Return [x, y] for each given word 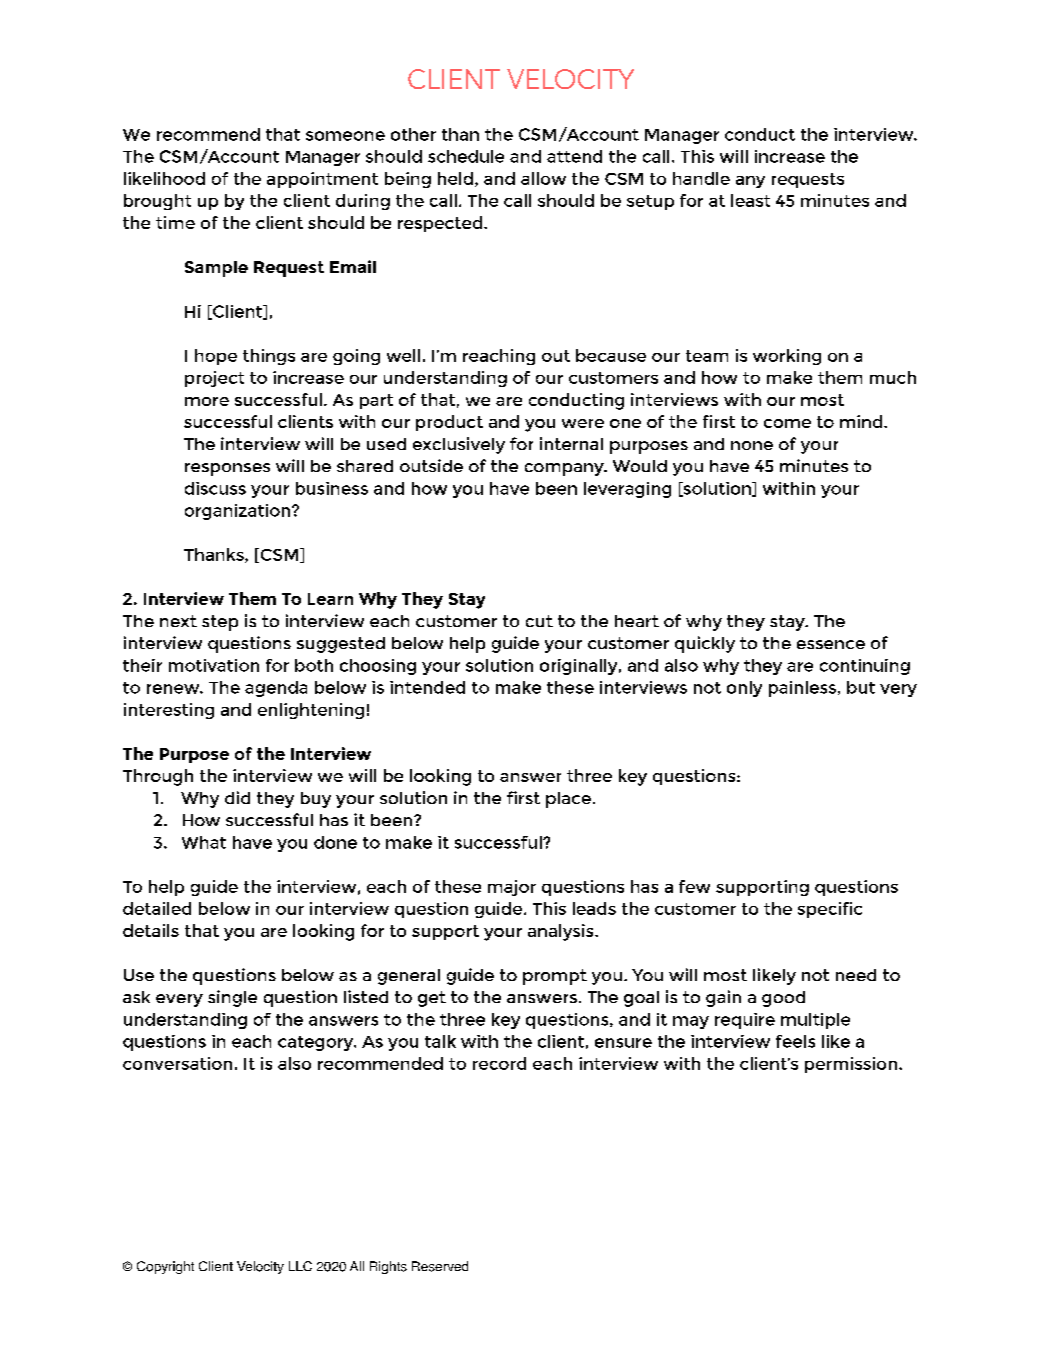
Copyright [165, 1267]
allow [543, 178]
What [204, 842]
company [565, 469]
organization [237, 512]
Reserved [440, 1266]
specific [830, 910]
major [512, 888]
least [750, 200]
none [752, 445]
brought [157, 202]
